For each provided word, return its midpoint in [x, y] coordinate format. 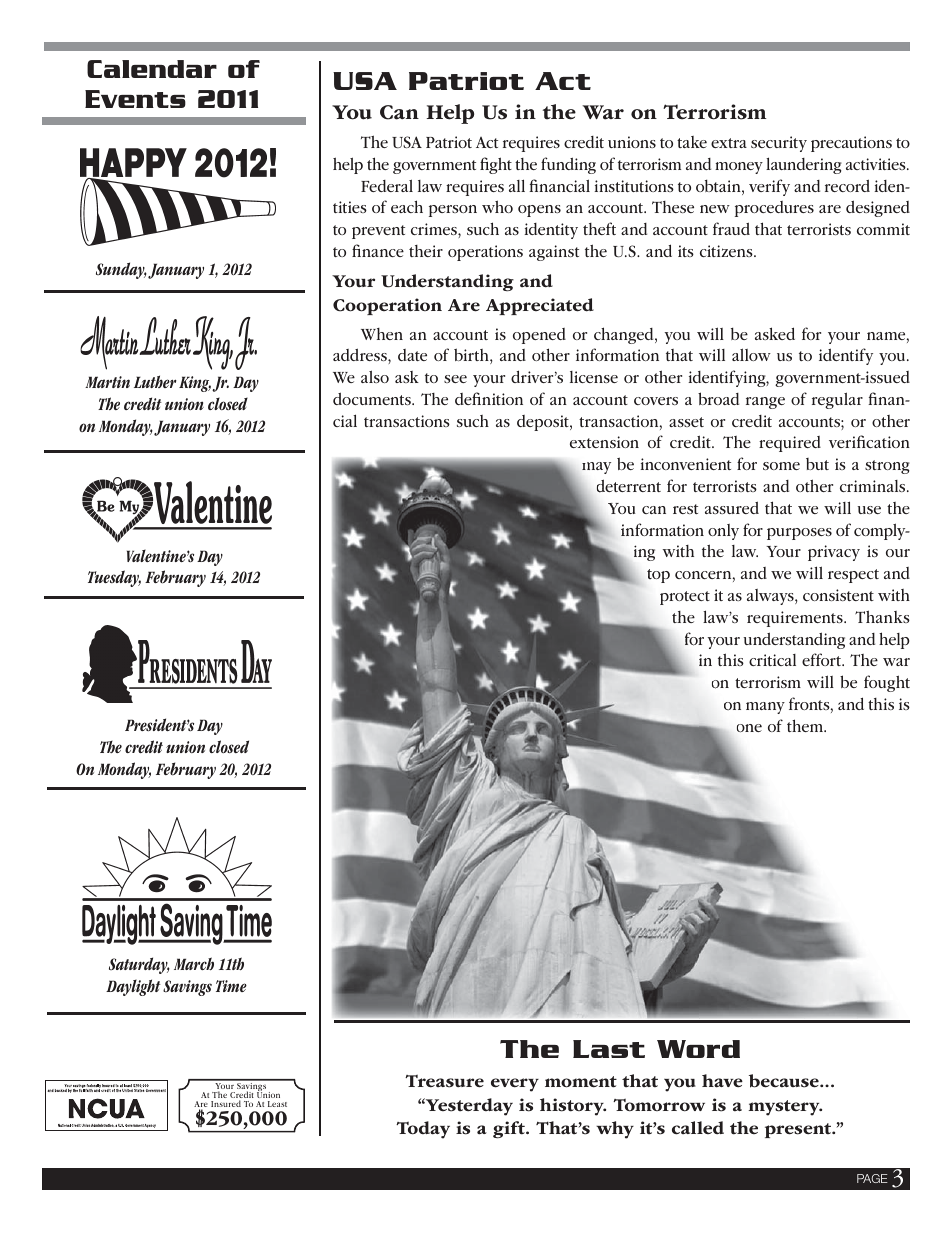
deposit [544, 423]
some [781, 466]
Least [277, 1104]
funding [568, 165]
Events [135, 99]
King [195, 384]
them [806, 725]
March [194, 963]
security [779, 144]
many [765, 708]
